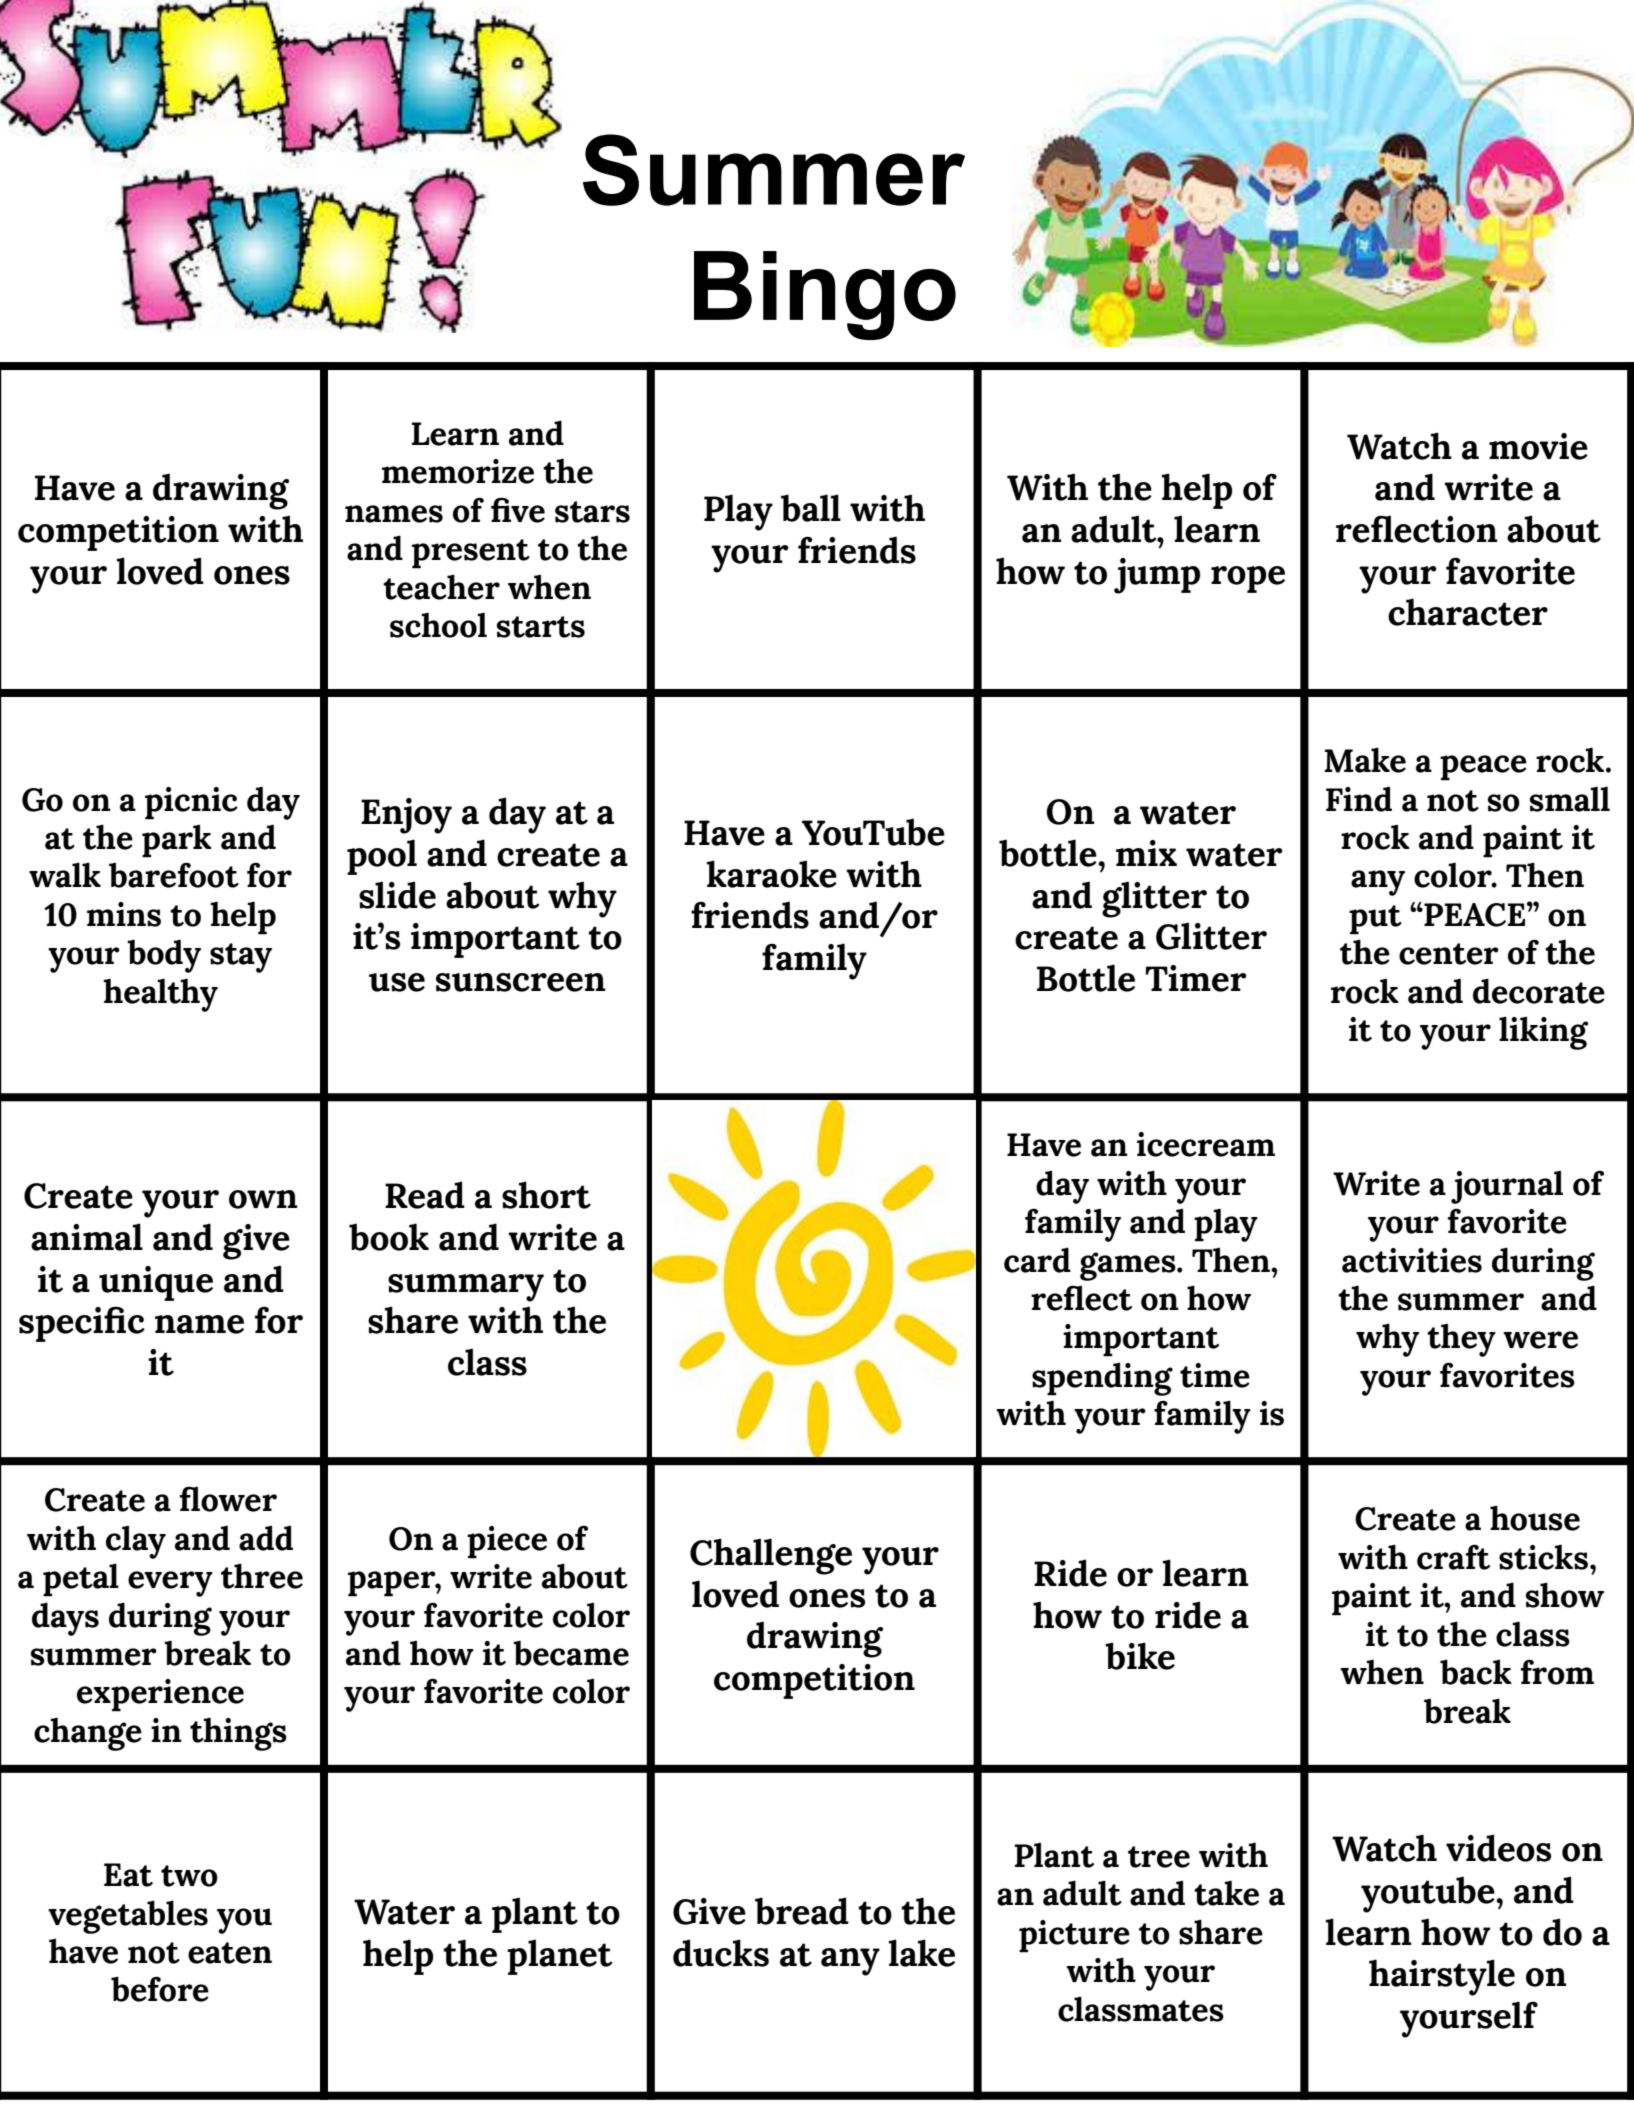 The height and width of the screenshot is (2115, 1634). What do you see at coordinates (230, 1953) in the screenshot?
I see `eaten` at bounding box center [230, 1953].
